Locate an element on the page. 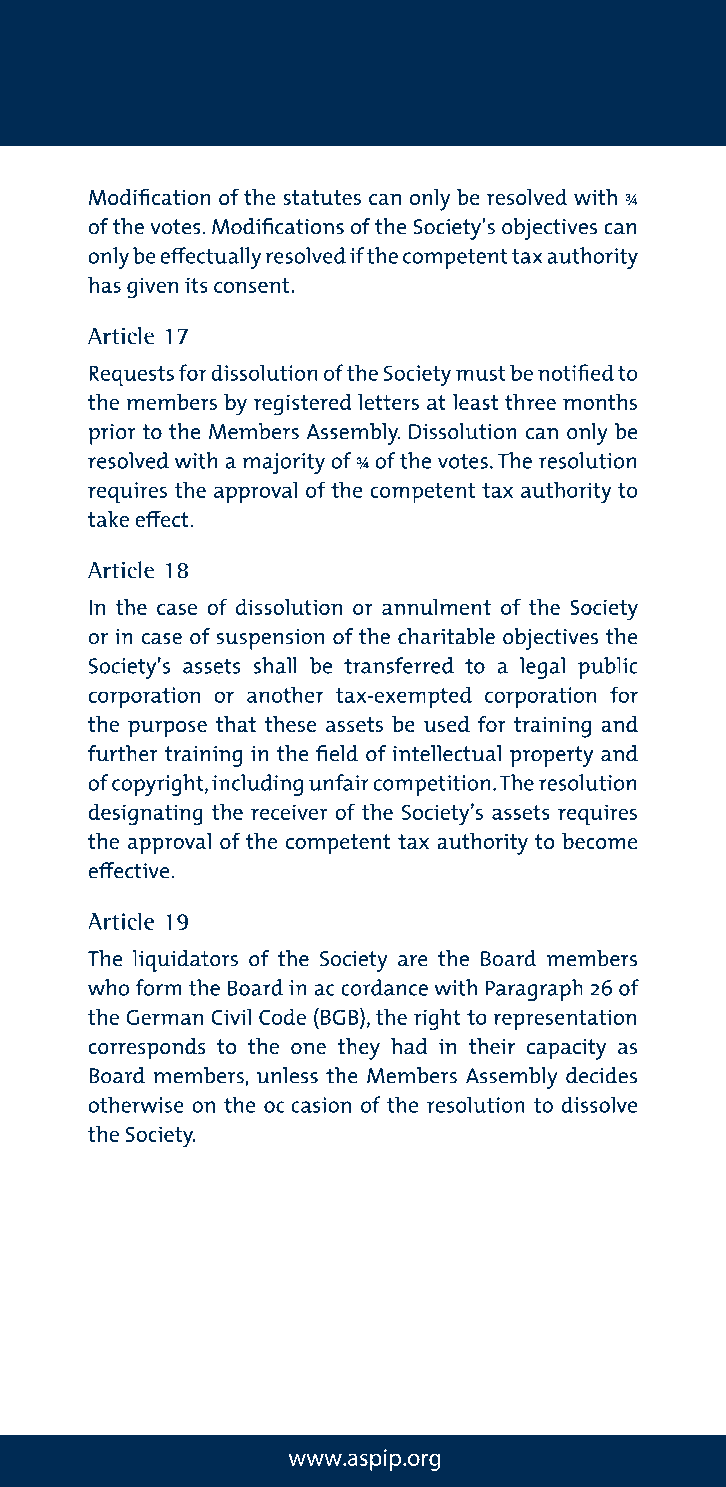 The image size is (726, 1487). statutes is located at coordinates (322, 197).
